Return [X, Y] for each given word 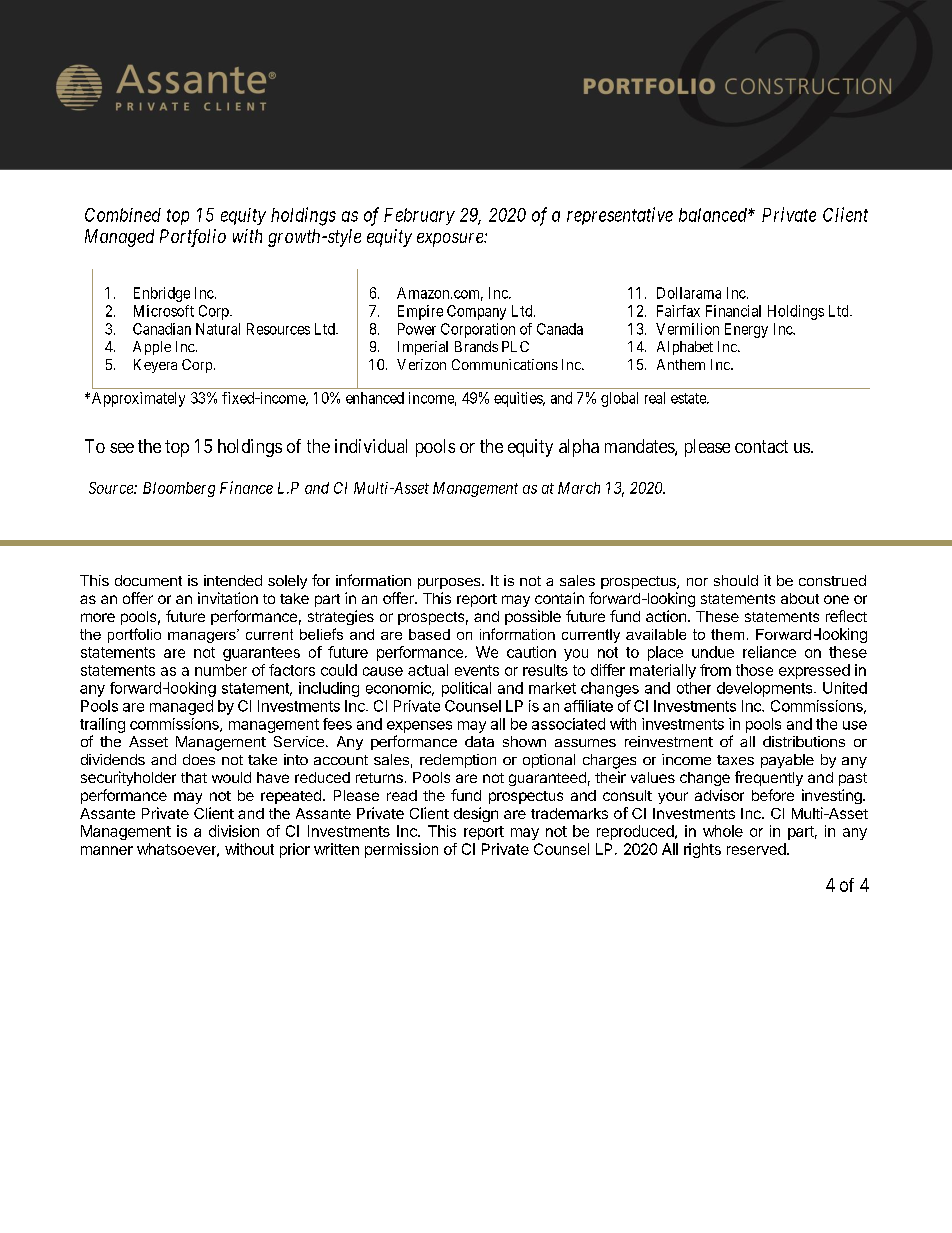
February [419, 216]
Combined [123, 215]
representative [620, 216]
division [234, 831]
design [476, 814]
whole [723, 831]
